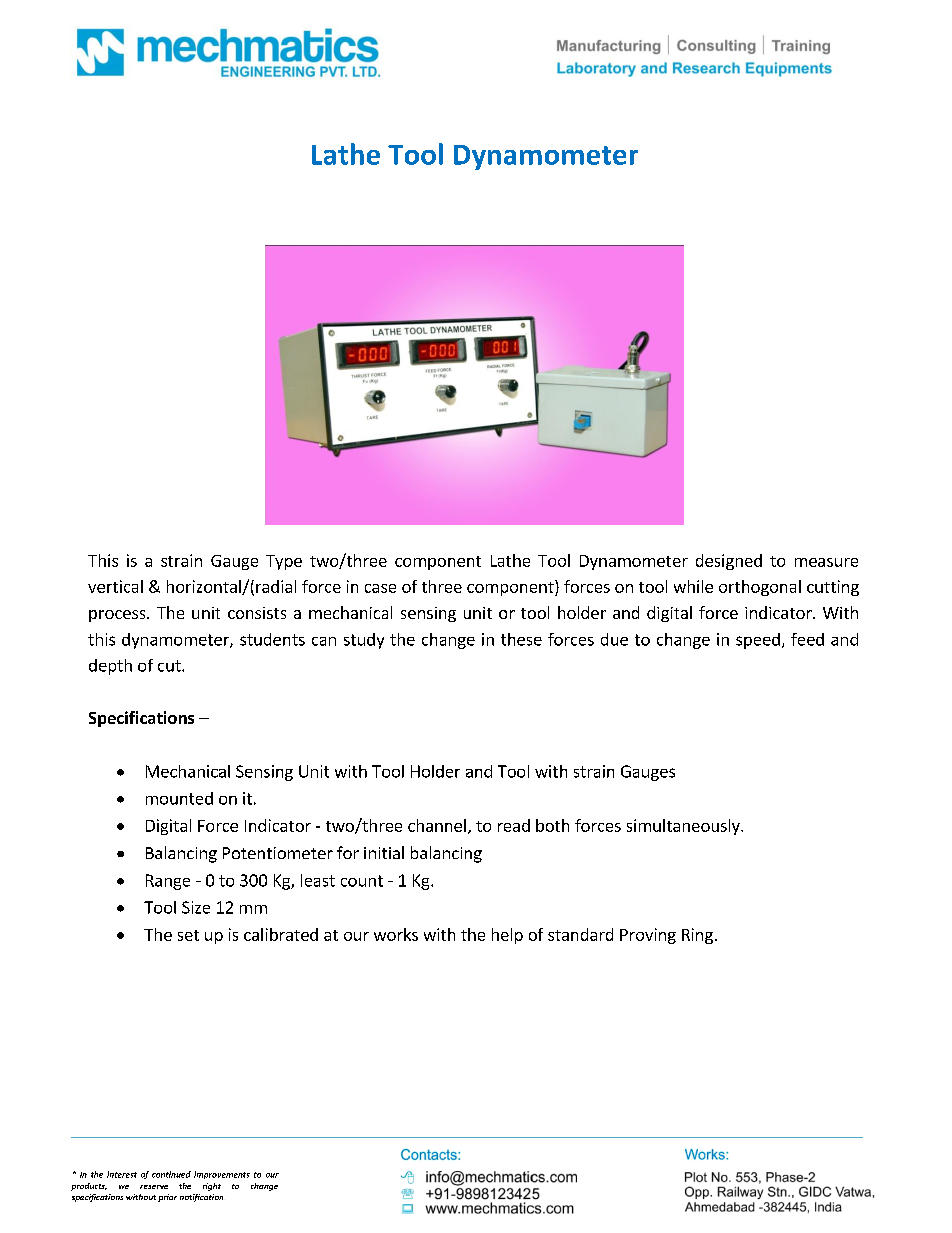  What do you see at coordinates (362, 881) in the screenshot?
I see `count` at bounding box center [362, 881].
